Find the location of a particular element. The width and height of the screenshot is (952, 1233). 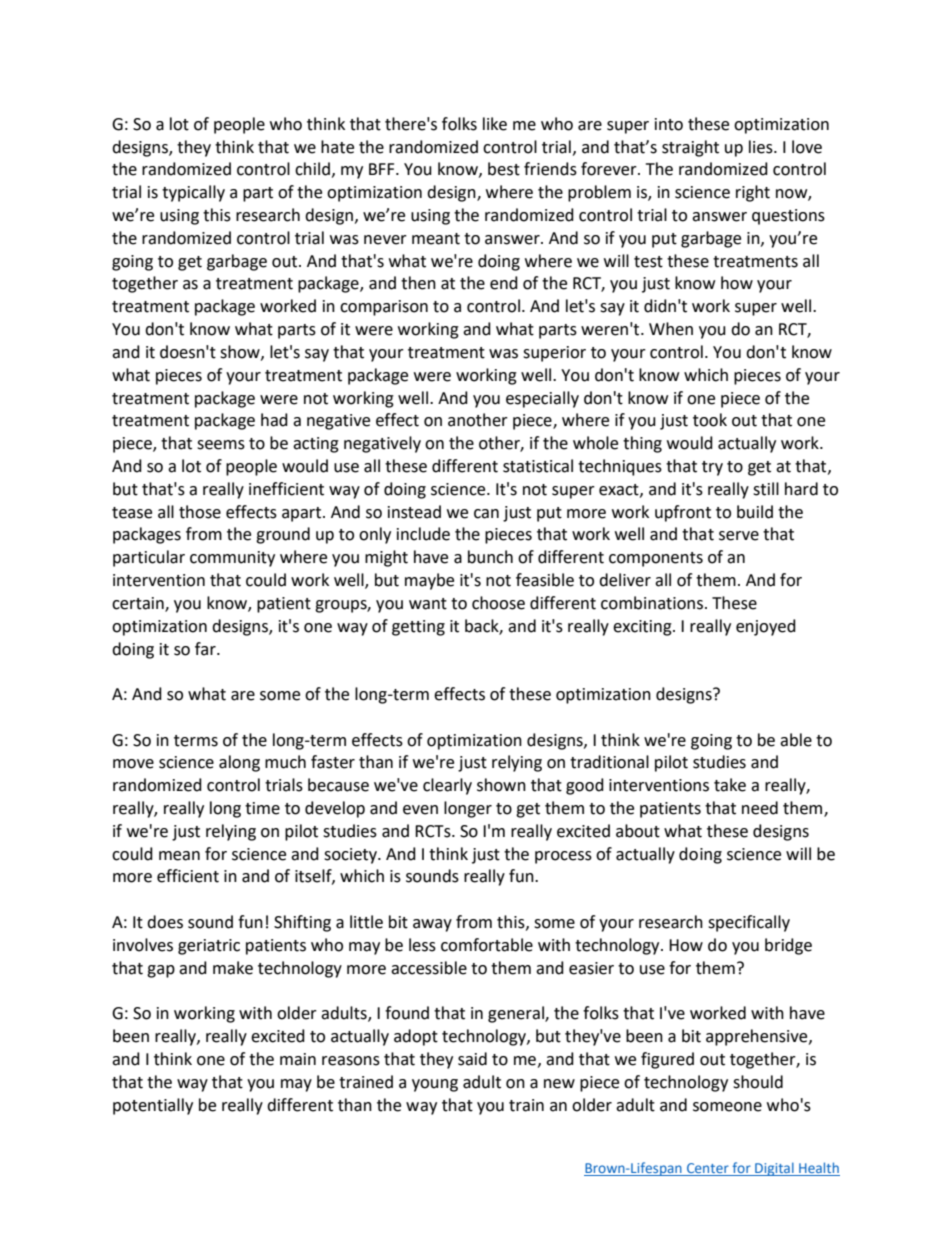

best is located at coordinates (504, 169).
